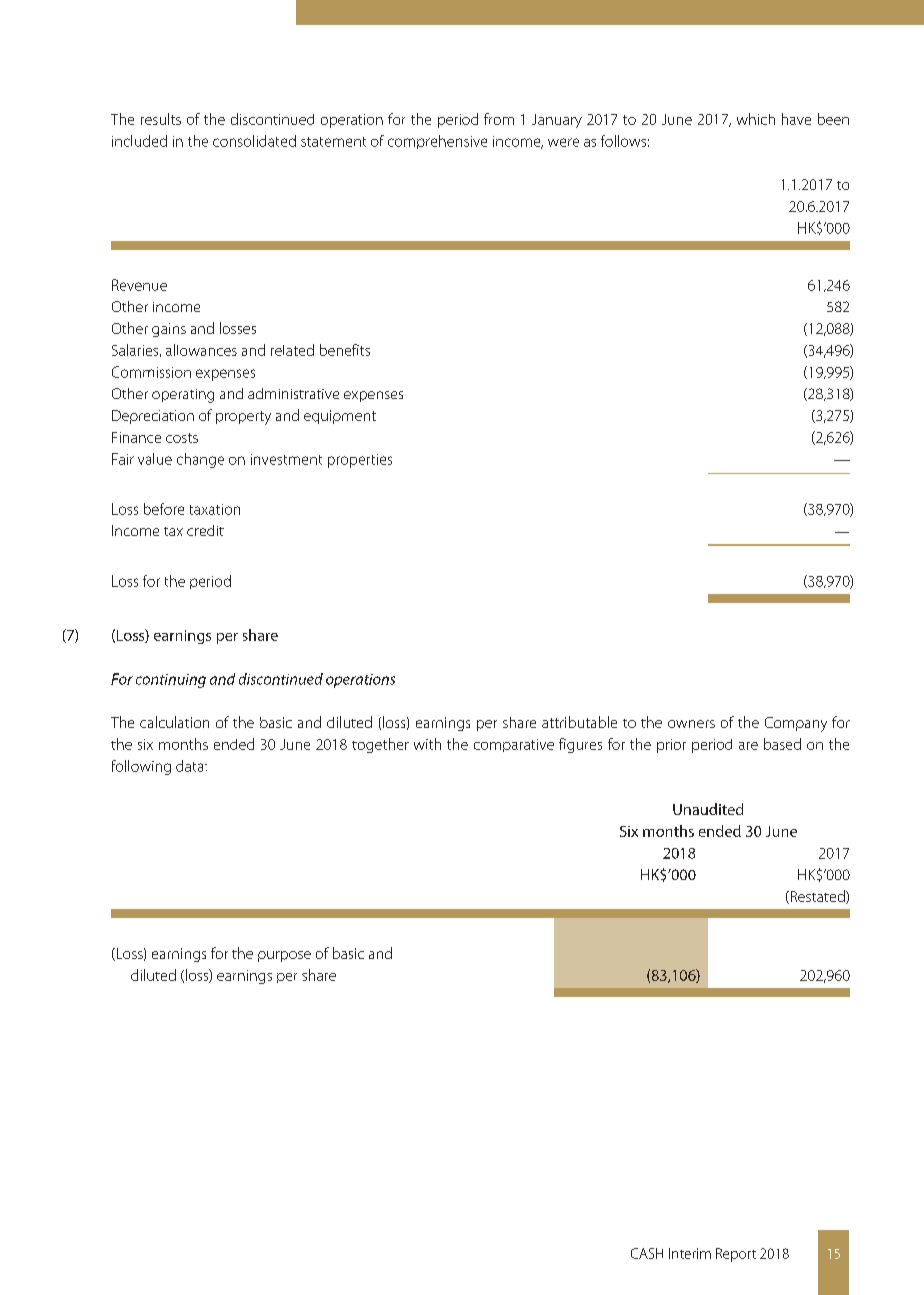 The image size is (924, 1295). Describe the element at coordinates (171, 681) in the image. I see `continuing` at that location.
